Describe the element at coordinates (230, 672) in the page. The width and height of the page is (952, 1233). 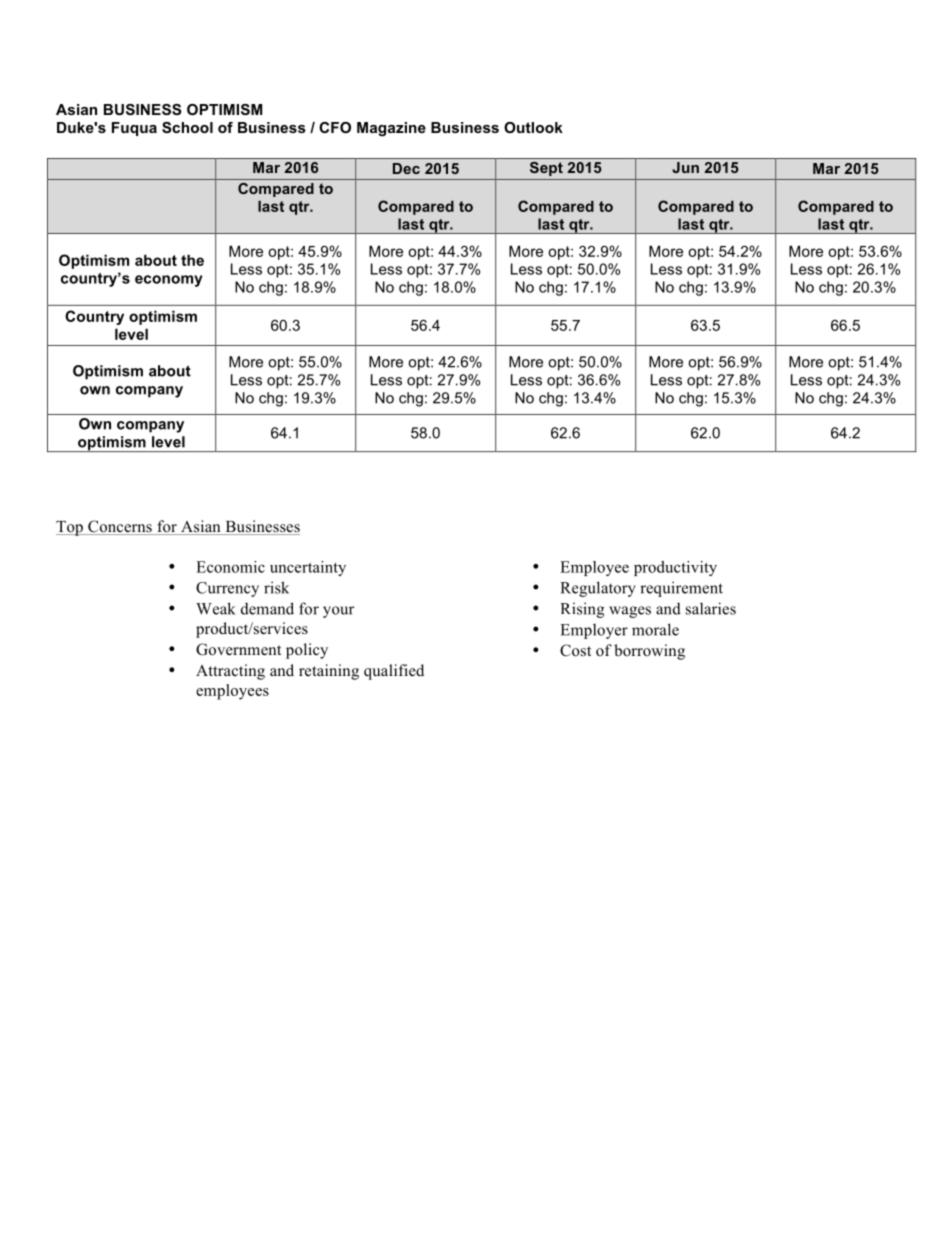
I see `Attracting` at that location.
